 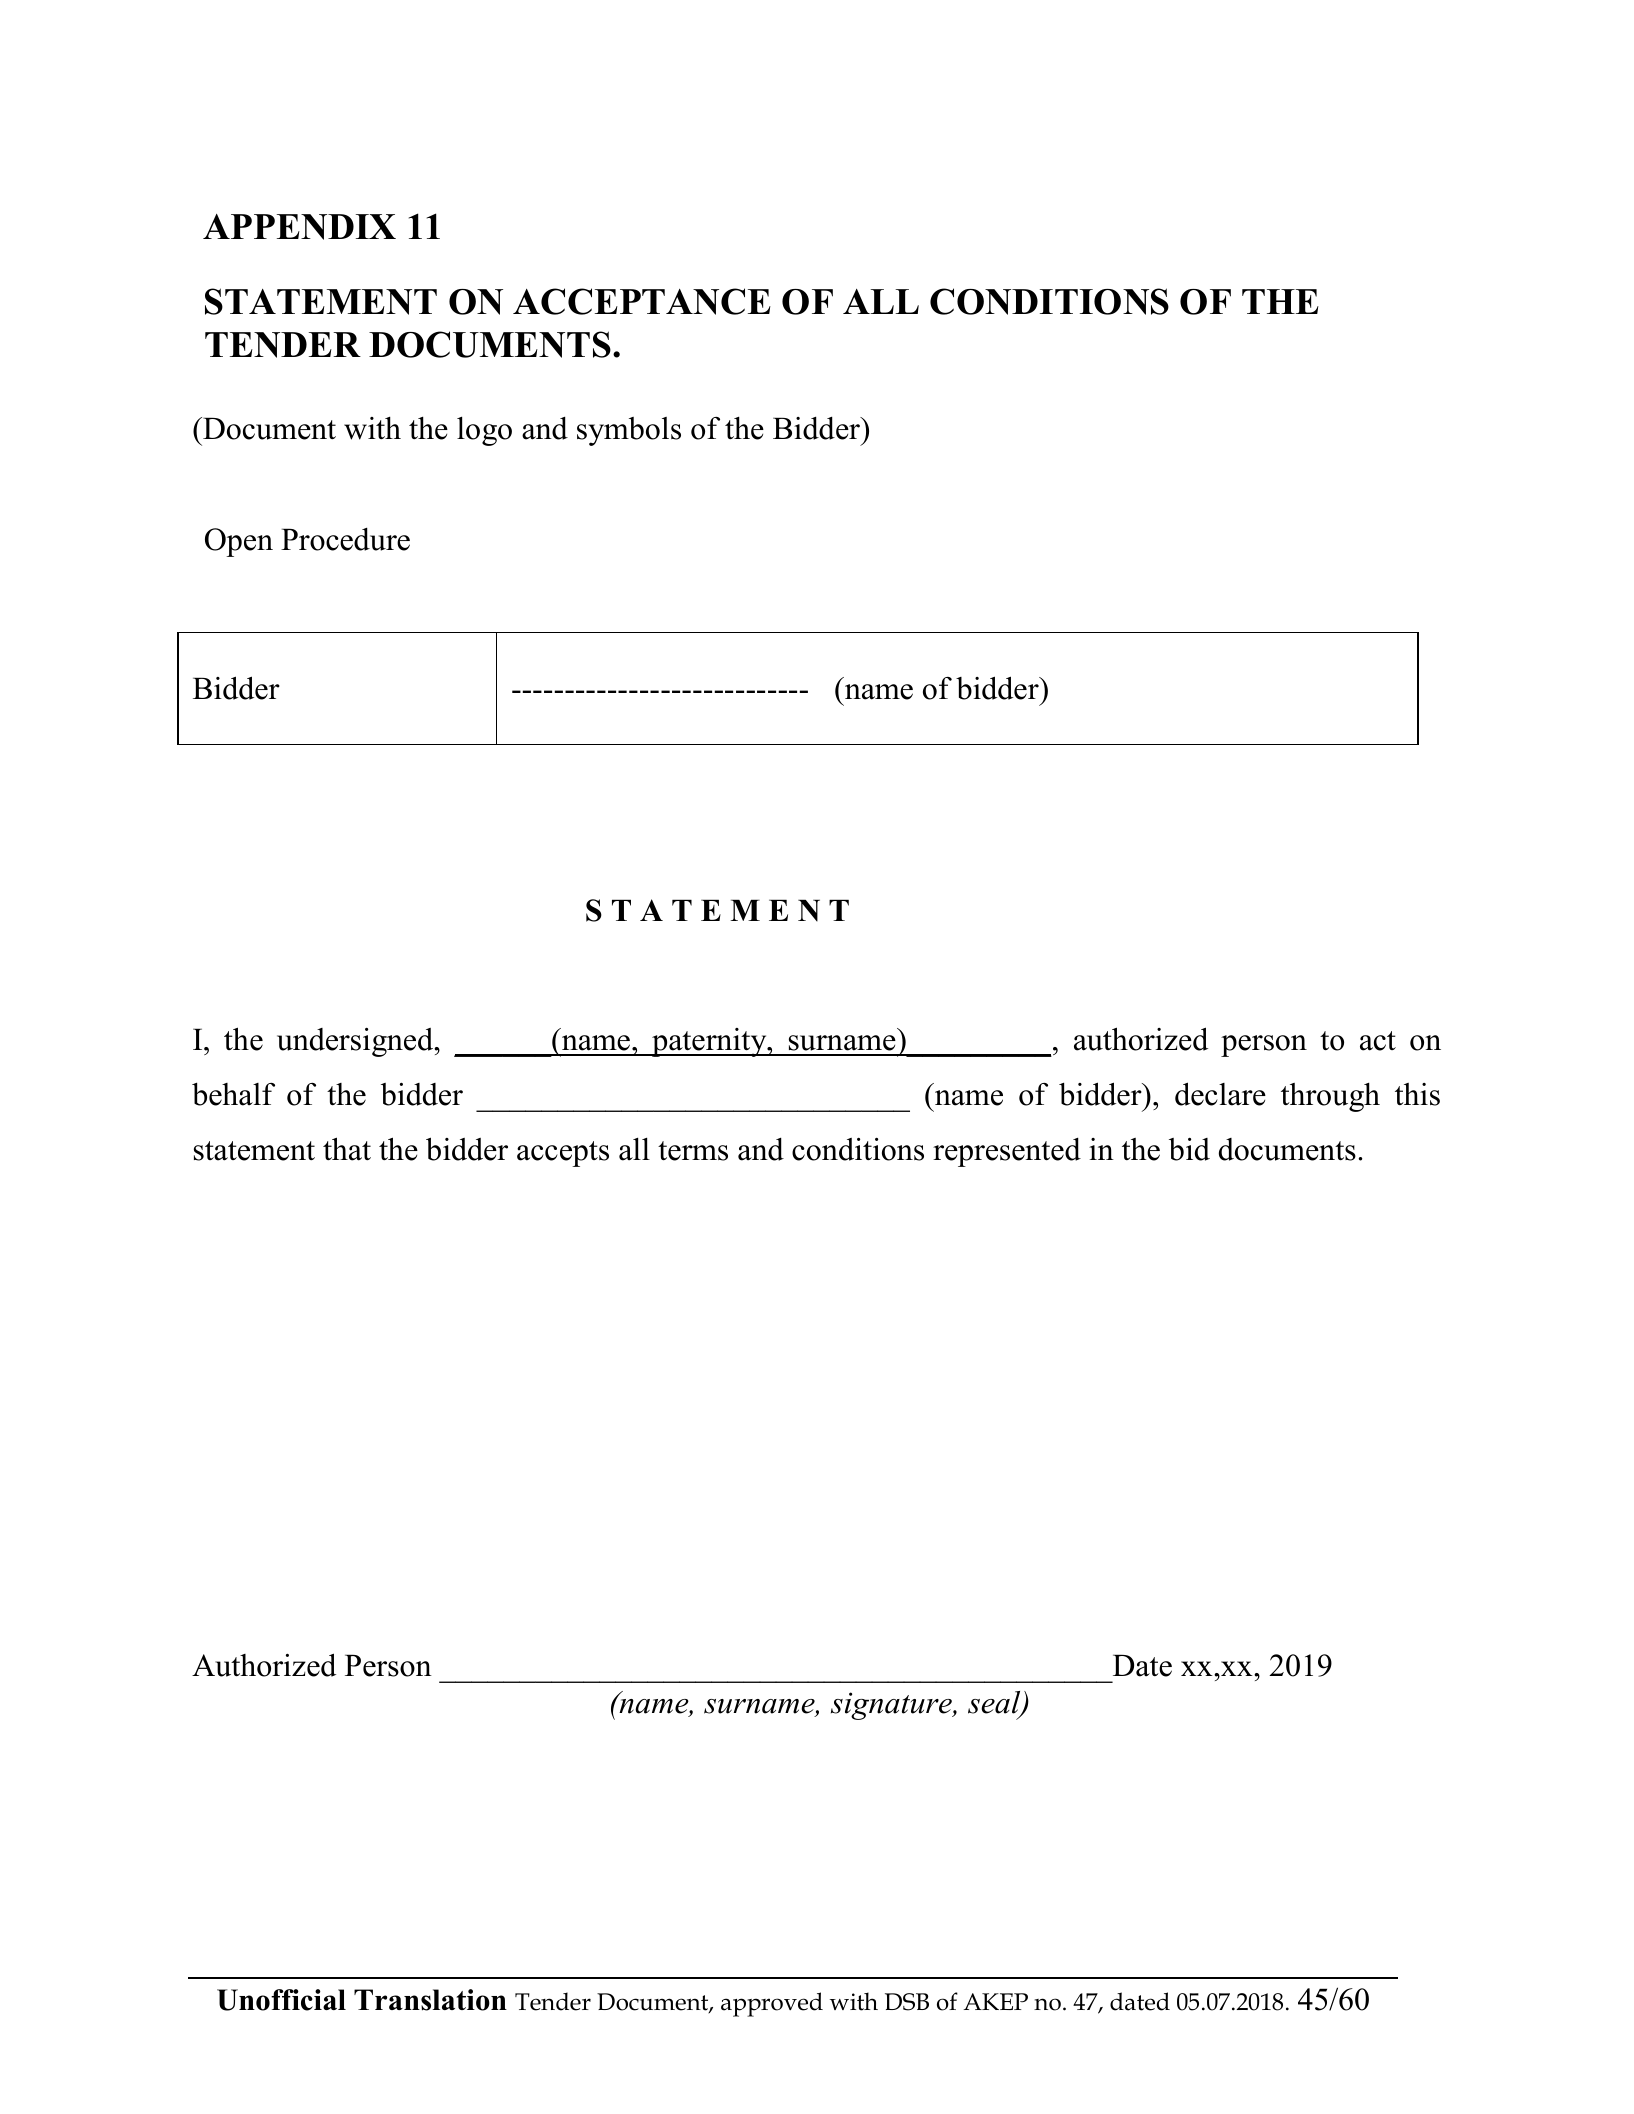 What do you see at coordinates (907, 2002) in the image?
I see `DSB` at bounding box center [907, 2002].
